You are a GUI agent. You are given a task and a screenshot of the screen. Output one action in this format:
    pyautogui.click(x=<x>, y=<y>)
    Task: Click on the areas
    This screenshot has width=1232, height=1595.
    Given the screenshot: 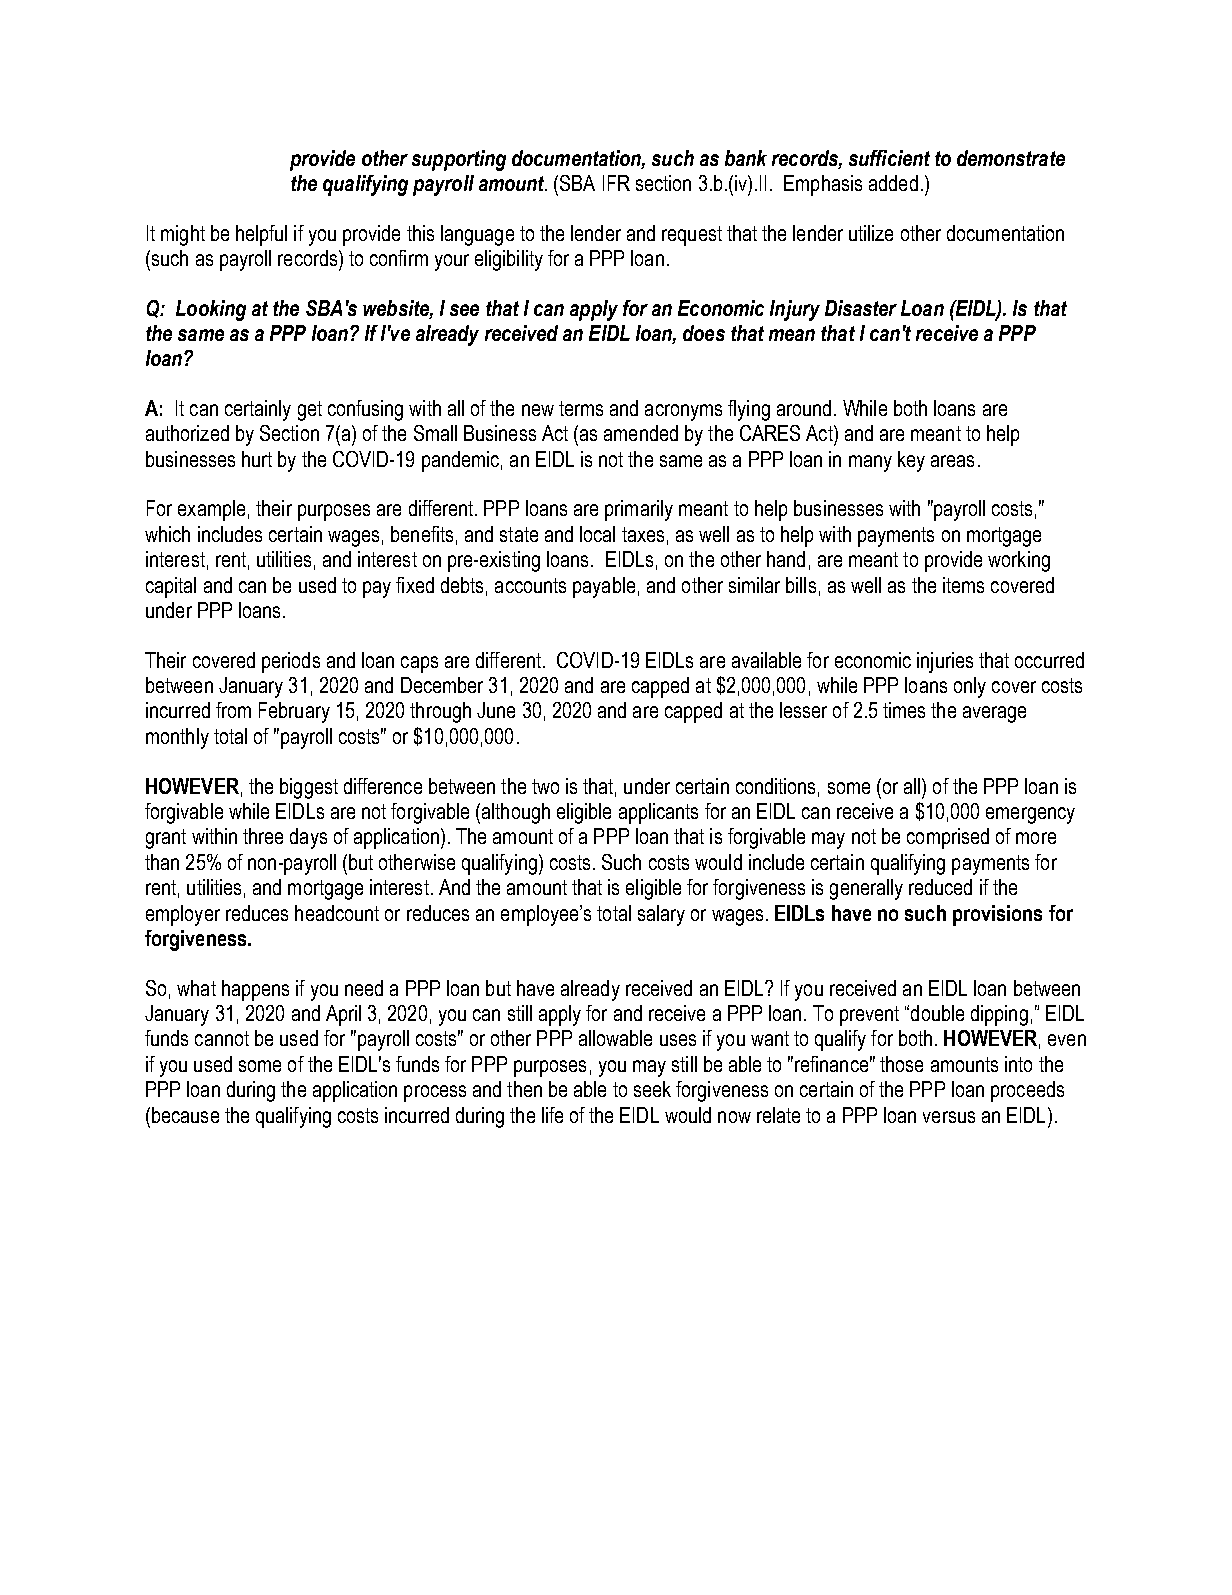 What is the action you would take?
    pyautogui.click(x=952, y=461)
